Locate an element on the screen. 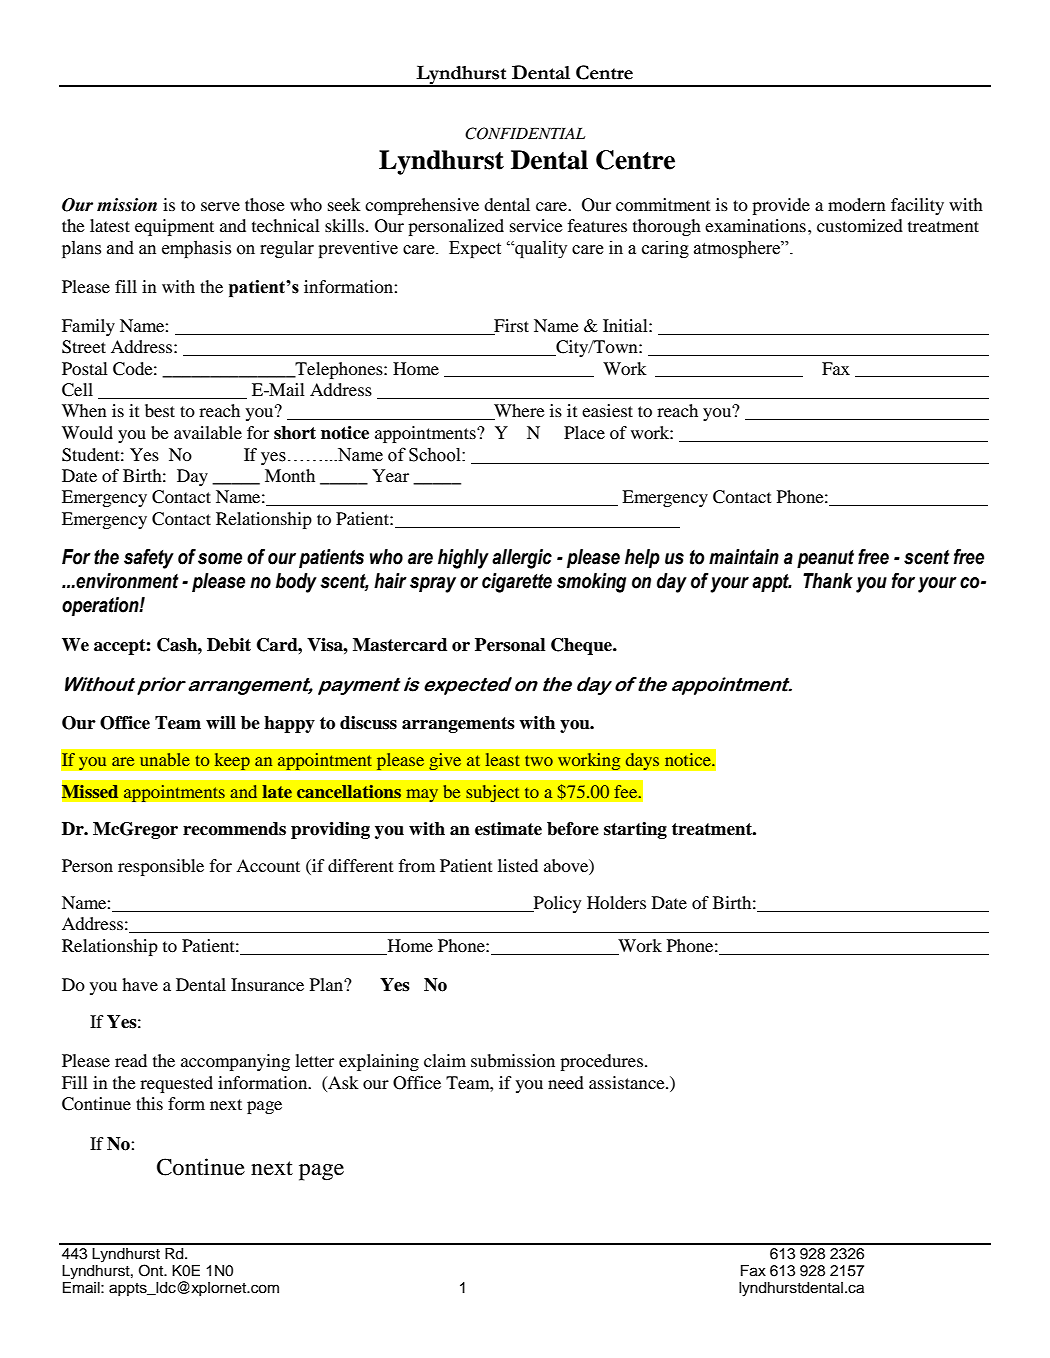 This screenshot has height=1358, width=1050. claim is located at coordinates (445, 1060).
